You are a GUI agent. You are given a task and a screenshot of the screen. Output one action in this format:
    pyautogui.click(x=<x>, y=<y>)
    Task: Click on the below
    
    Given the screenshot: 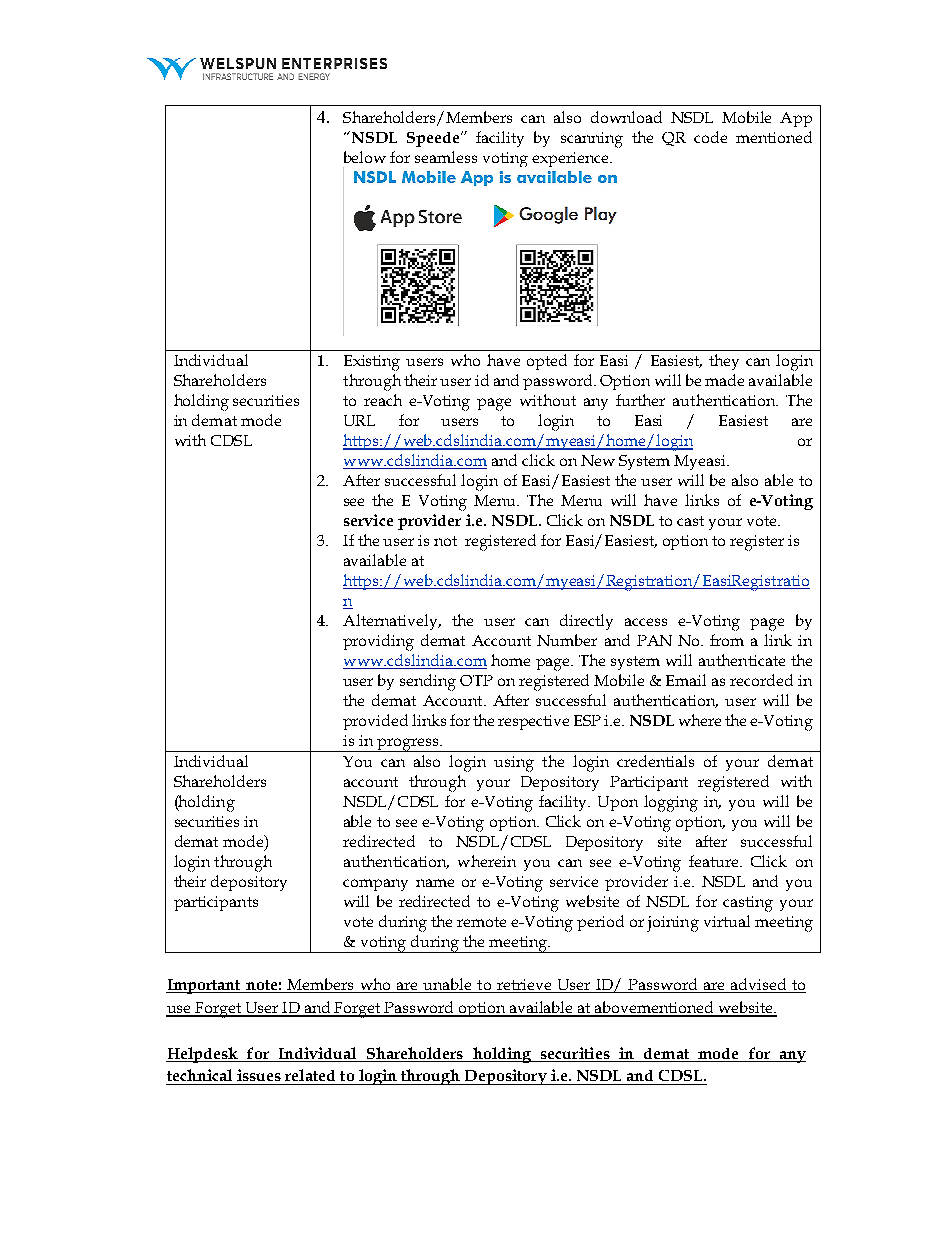 What is the action you would take?
    pyautogui.click(x=365, y=157)
